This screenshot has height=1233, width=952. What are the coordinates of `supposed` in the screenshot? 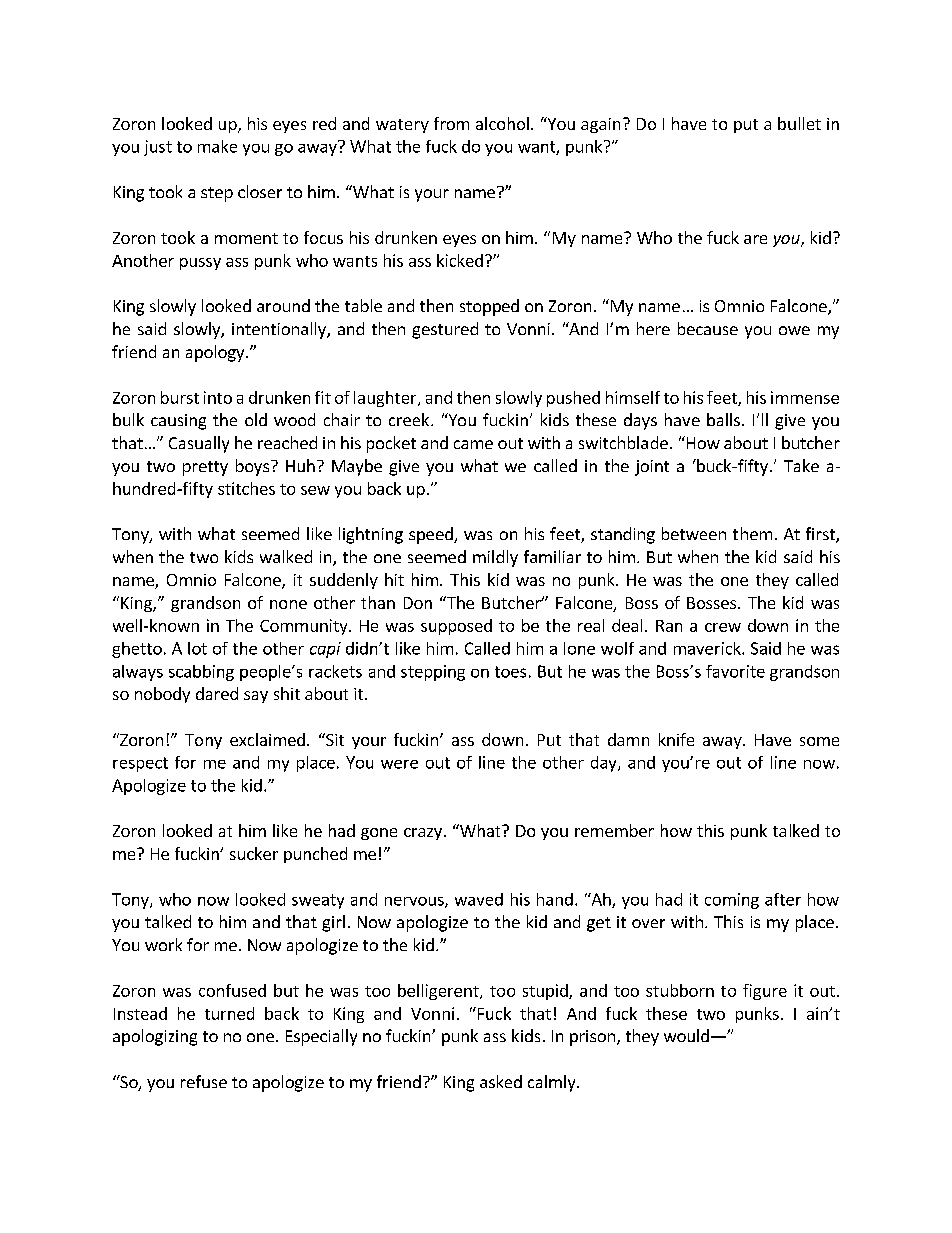 It's located at (456, 627).
